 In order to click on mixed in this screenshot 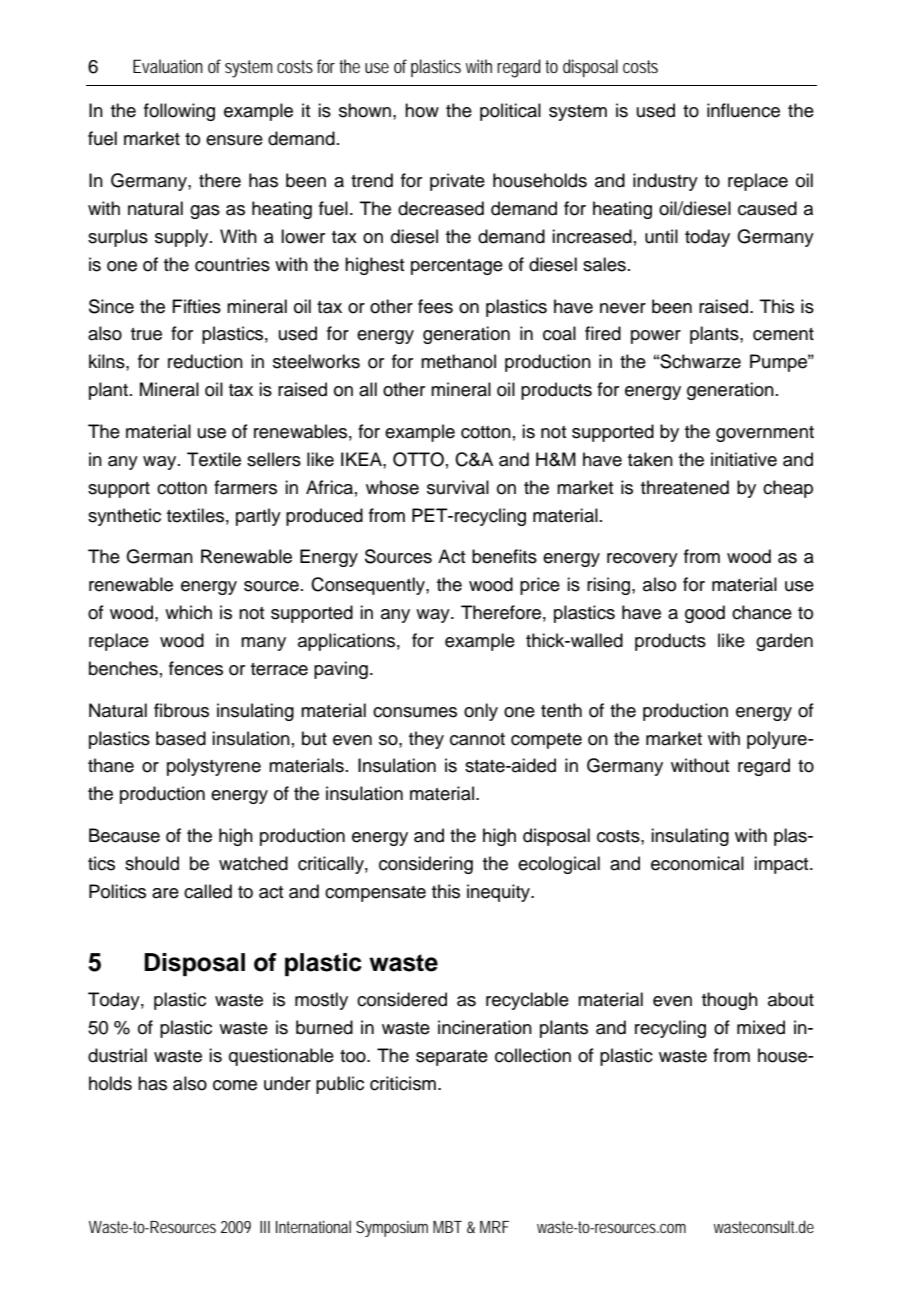, I will do `click(761, 1027)`.
